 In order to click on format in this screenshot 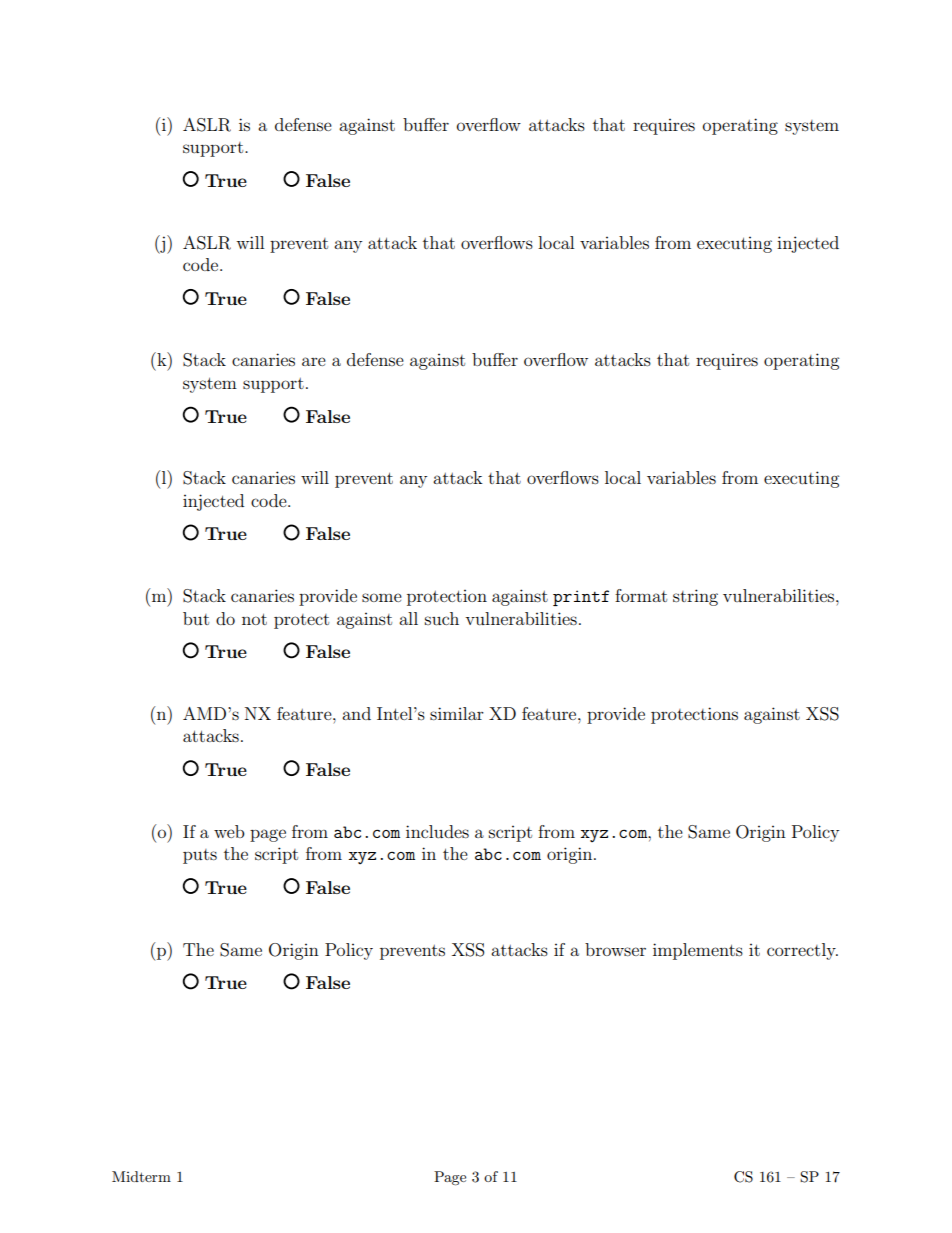, I will do `click(641, 595)`.
